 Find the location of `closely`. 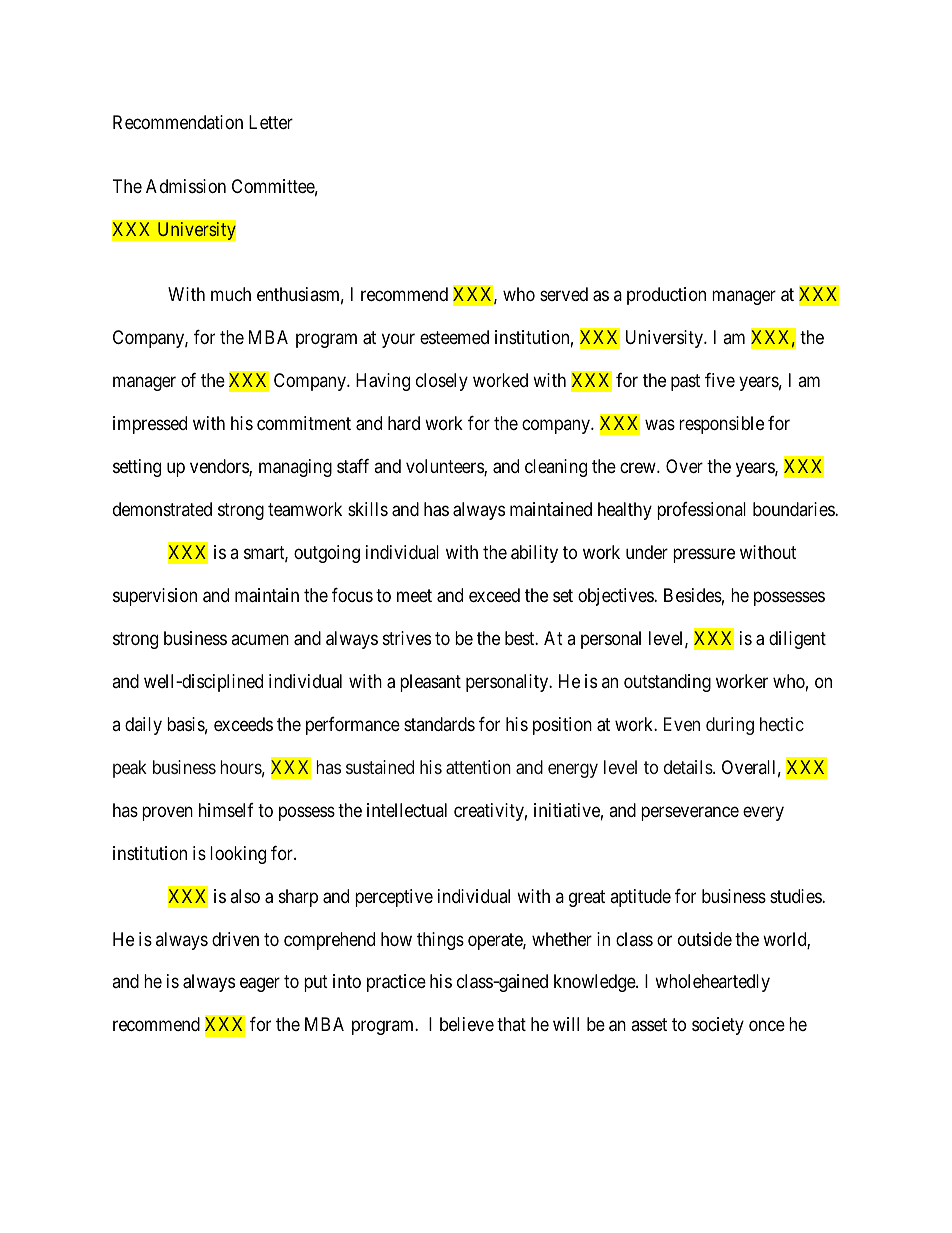

closely is located at coordinates (442, 382).
